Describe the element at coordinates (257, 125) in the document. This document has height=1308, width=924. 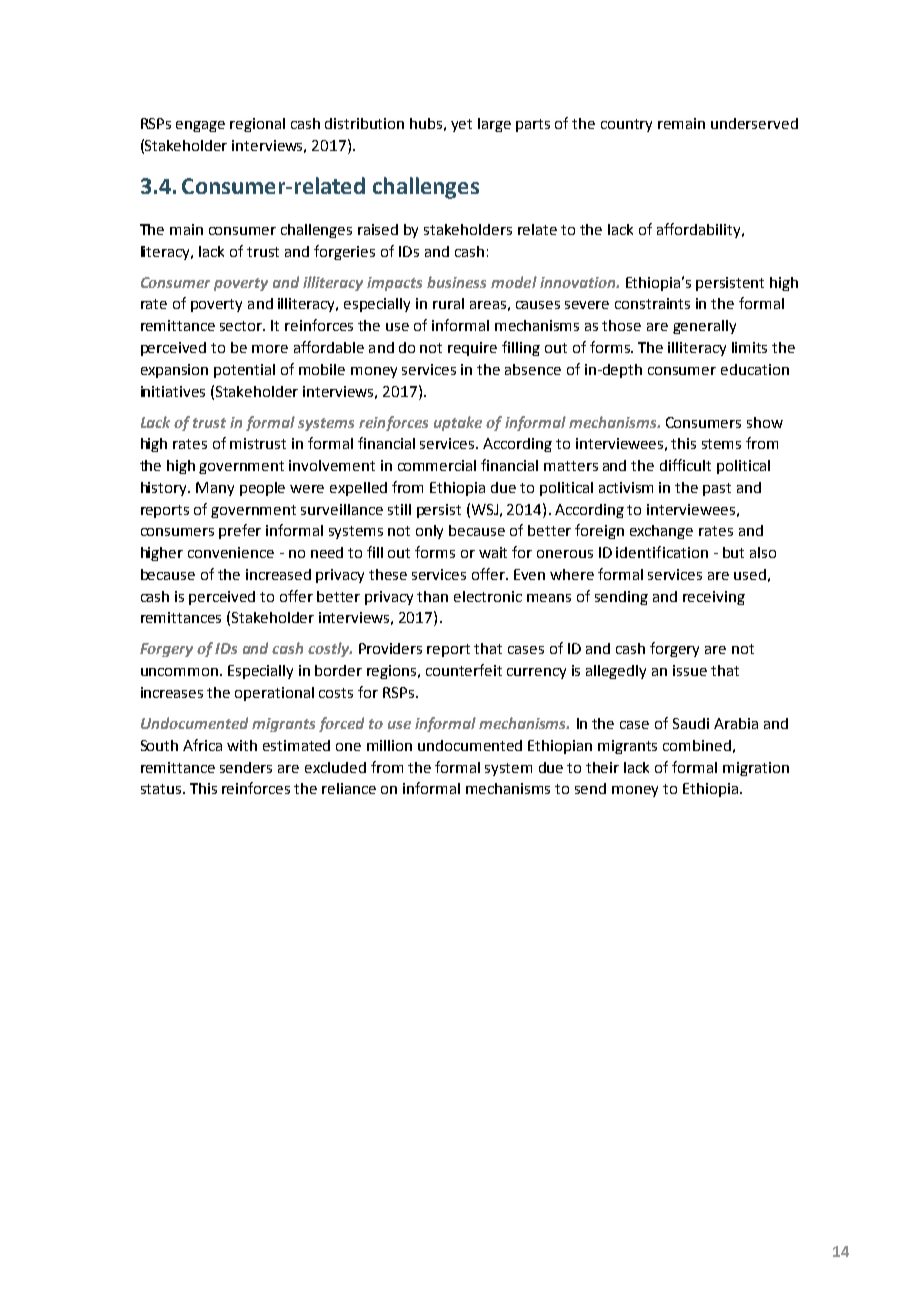
I see `regional` at that location.
